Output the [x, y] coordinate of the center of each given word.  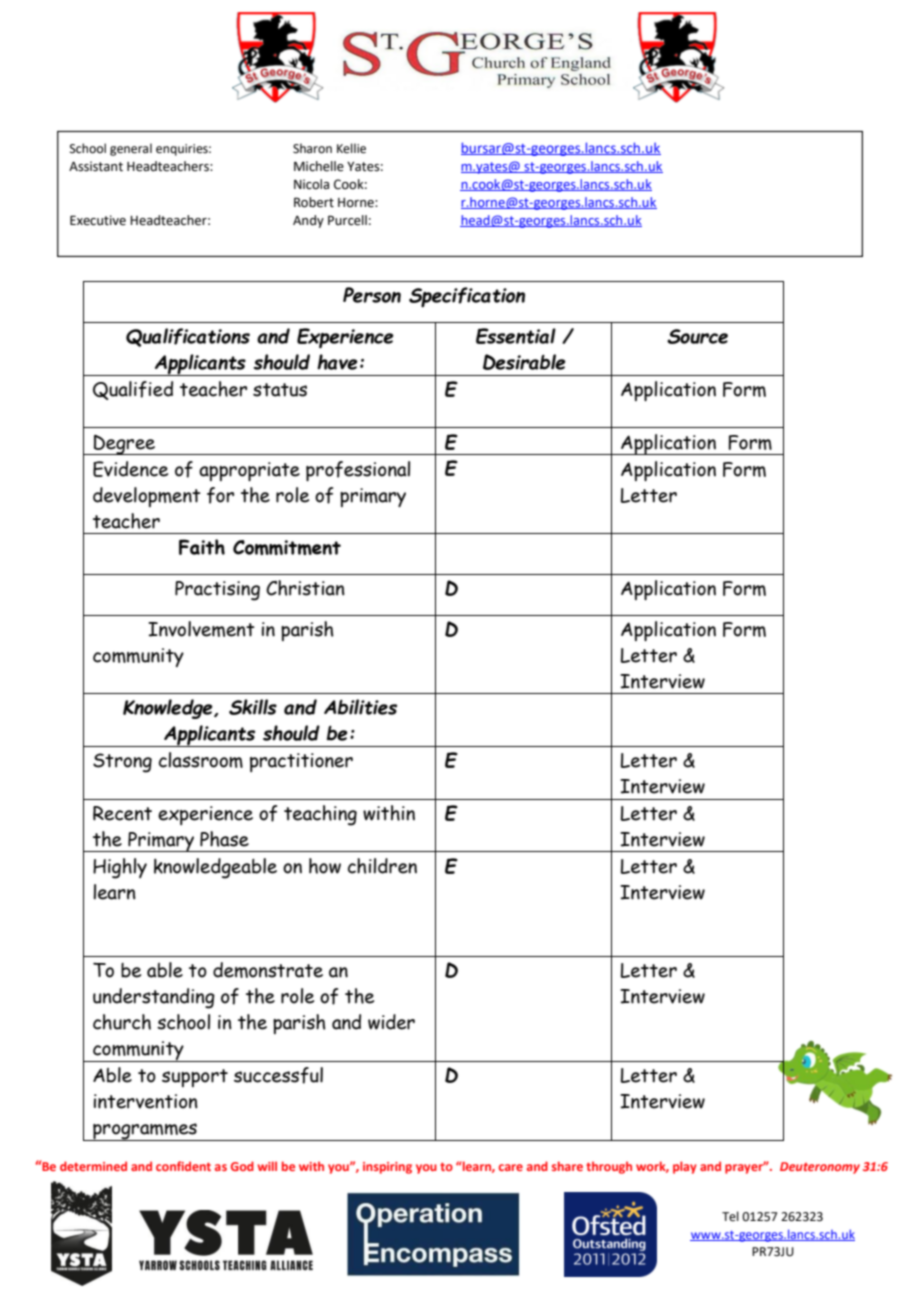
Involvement [201, 629]
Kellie [351, 148]
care [511, 1167]
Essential [516, 336]
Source [697, 336]
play [685, 1167]
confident [183, 1166]
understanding [154, 998]
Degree [125, 445]
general [131, 149]
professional [358, 471]
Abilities [360, 707]
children [382, 866]
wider [391, 1022]
